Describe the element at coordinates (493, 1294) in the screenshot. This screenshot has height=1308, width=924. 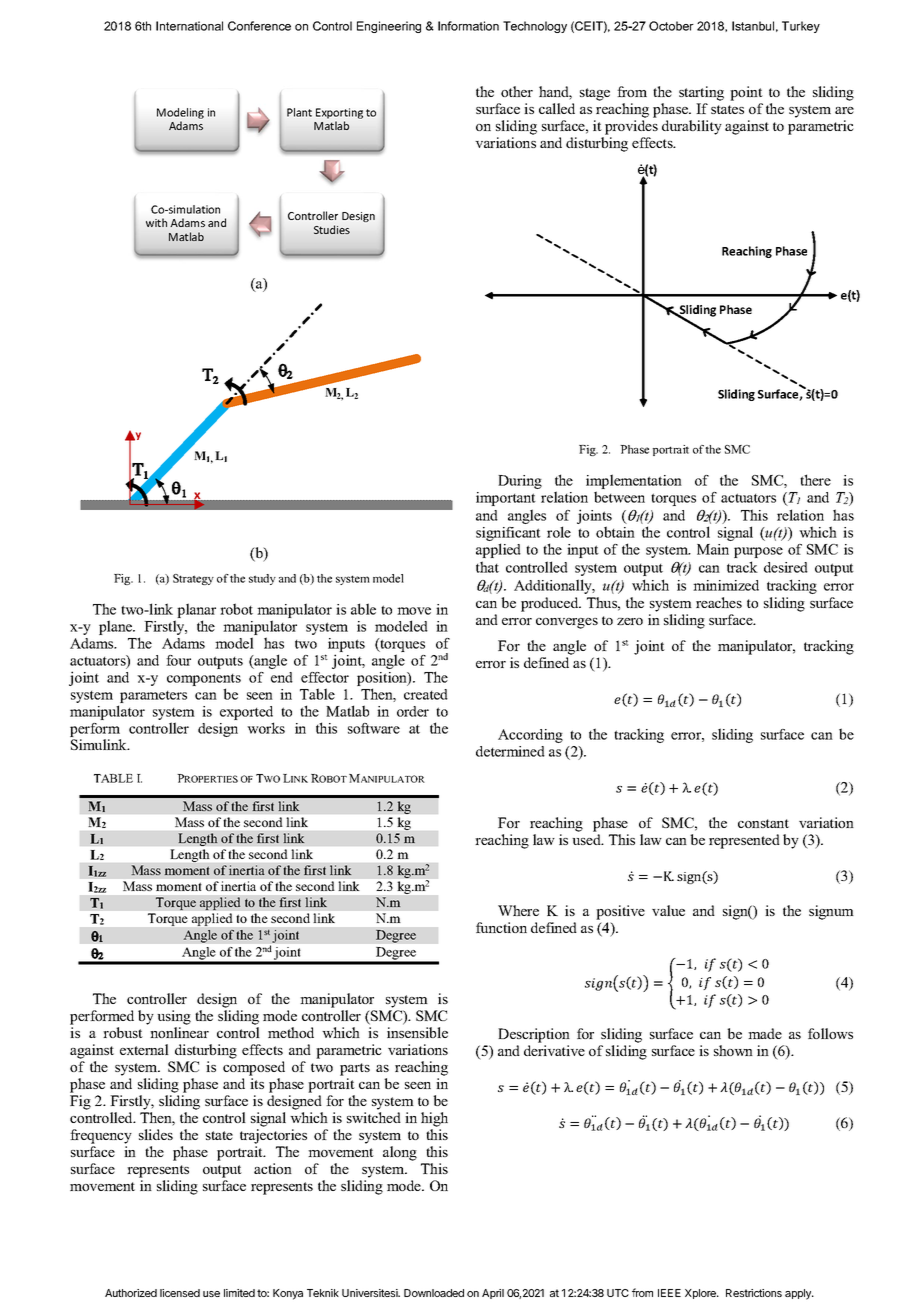
I see `April` at that location.
